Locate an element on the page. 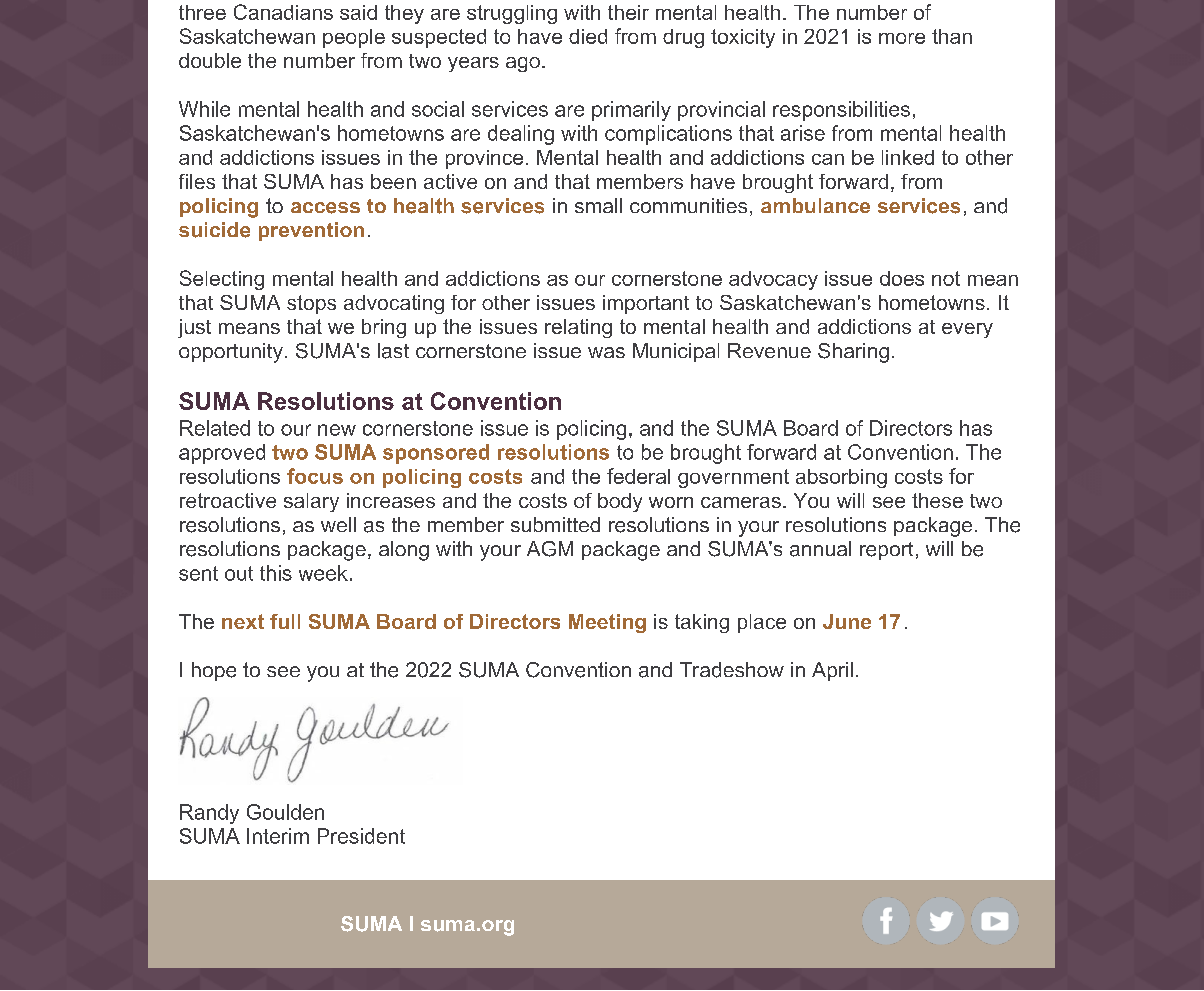 This document has width=1204, height=991. Canadians is located at coordinates (283, 12).
